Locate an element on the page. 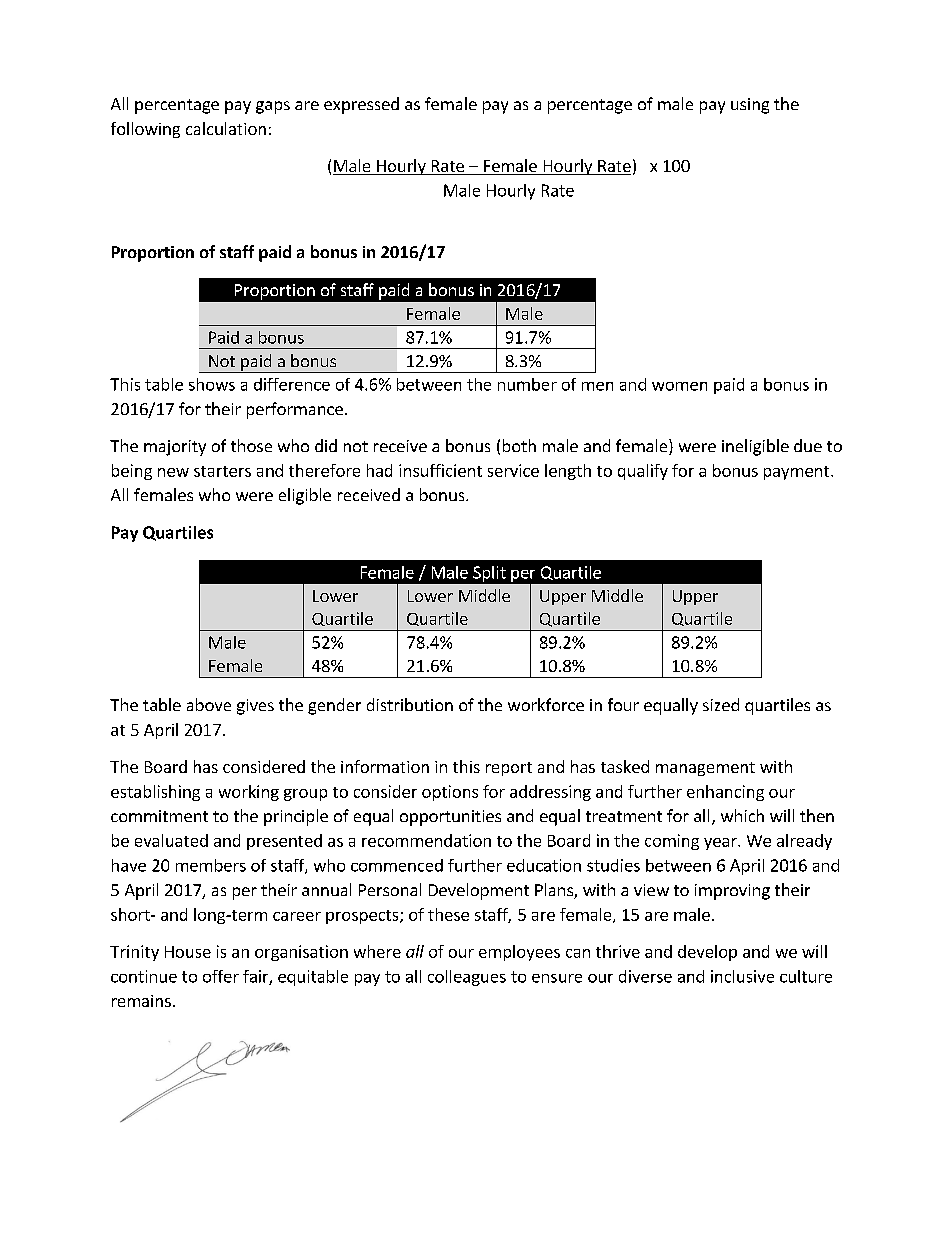 The height and width of the page is (1233, 952). distribution is located at coordinates (410, 704).
